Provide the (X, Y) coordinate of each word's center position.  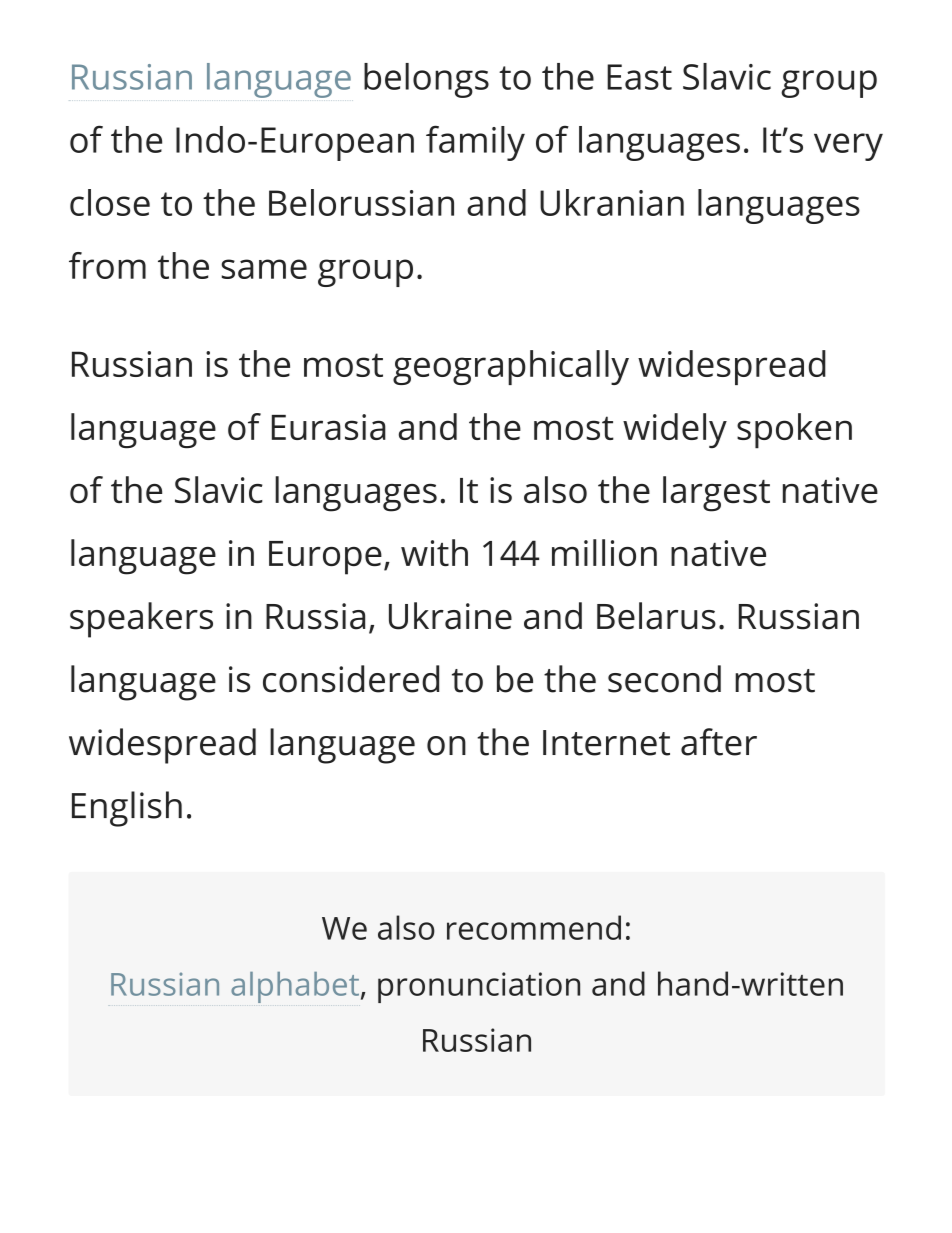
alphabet (295, 987)
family (475, 143)
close (110, 202)
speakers (141, 620)
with (434, 552)
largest (716, 494)
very (848, 147)
